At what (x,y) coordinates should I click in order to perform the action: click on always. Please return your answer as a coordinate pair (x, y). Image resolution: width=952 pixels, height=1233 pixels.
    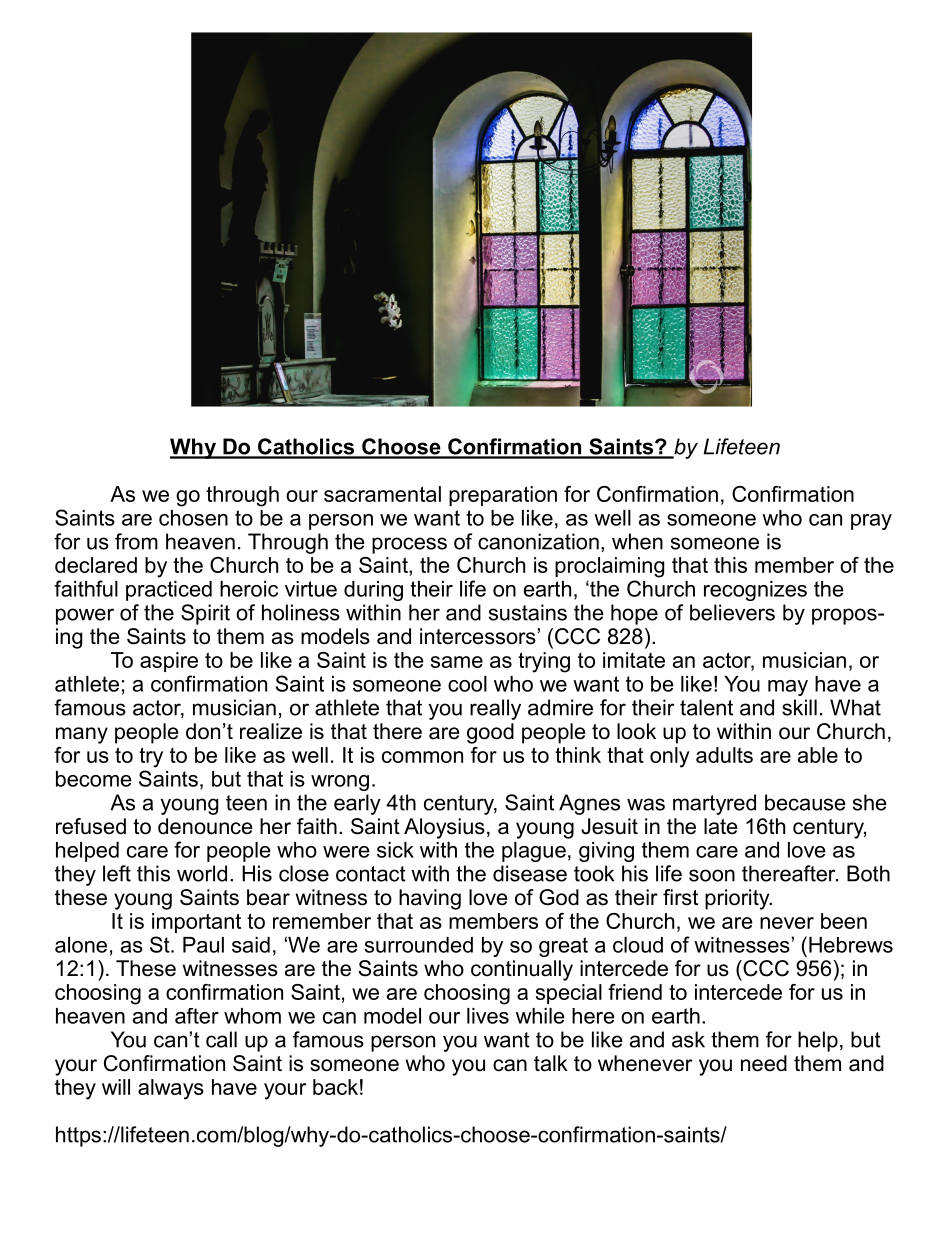
    Looking at the image, I should click on (171, 1089).
